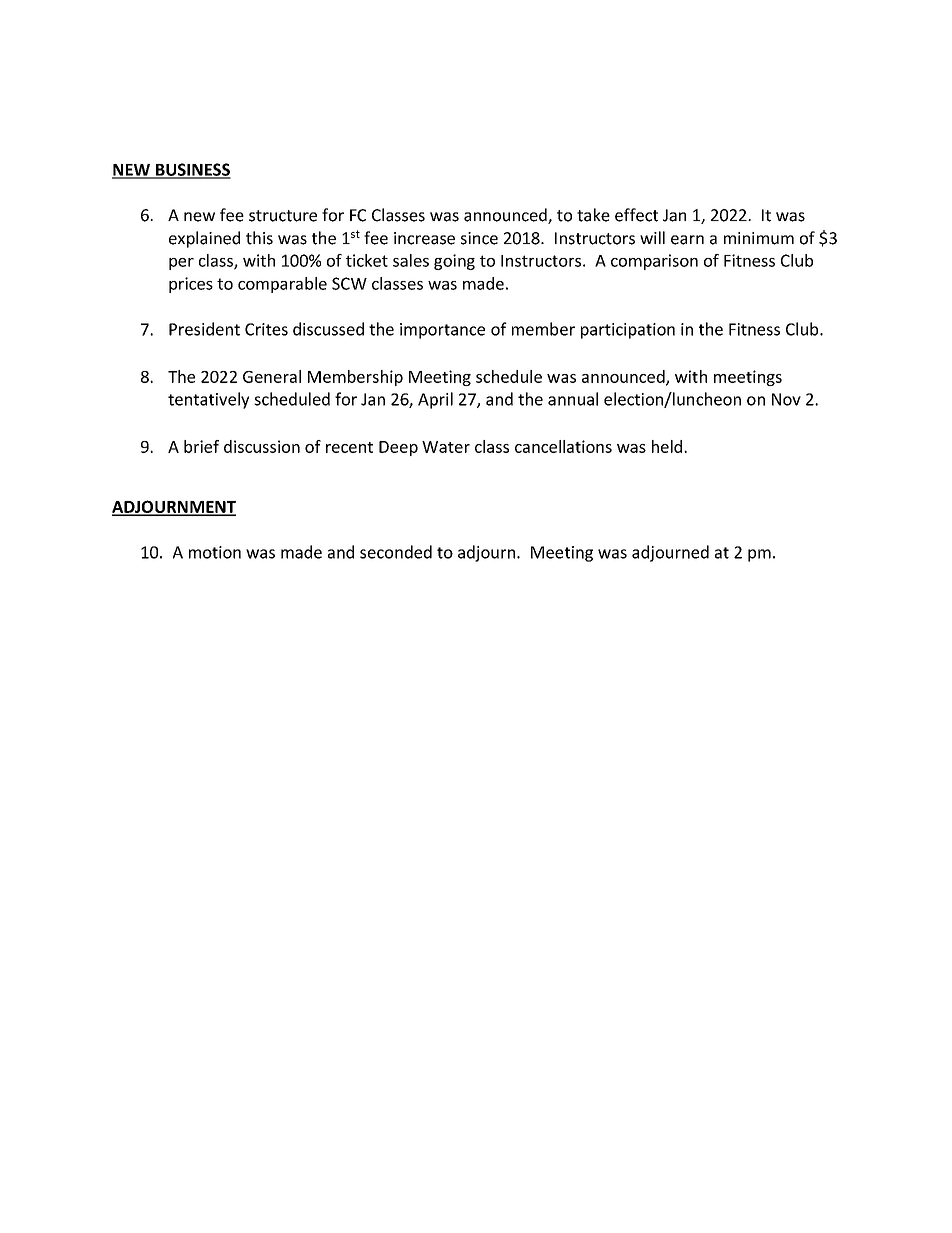  I want to click on effect, so click(636, 215).
